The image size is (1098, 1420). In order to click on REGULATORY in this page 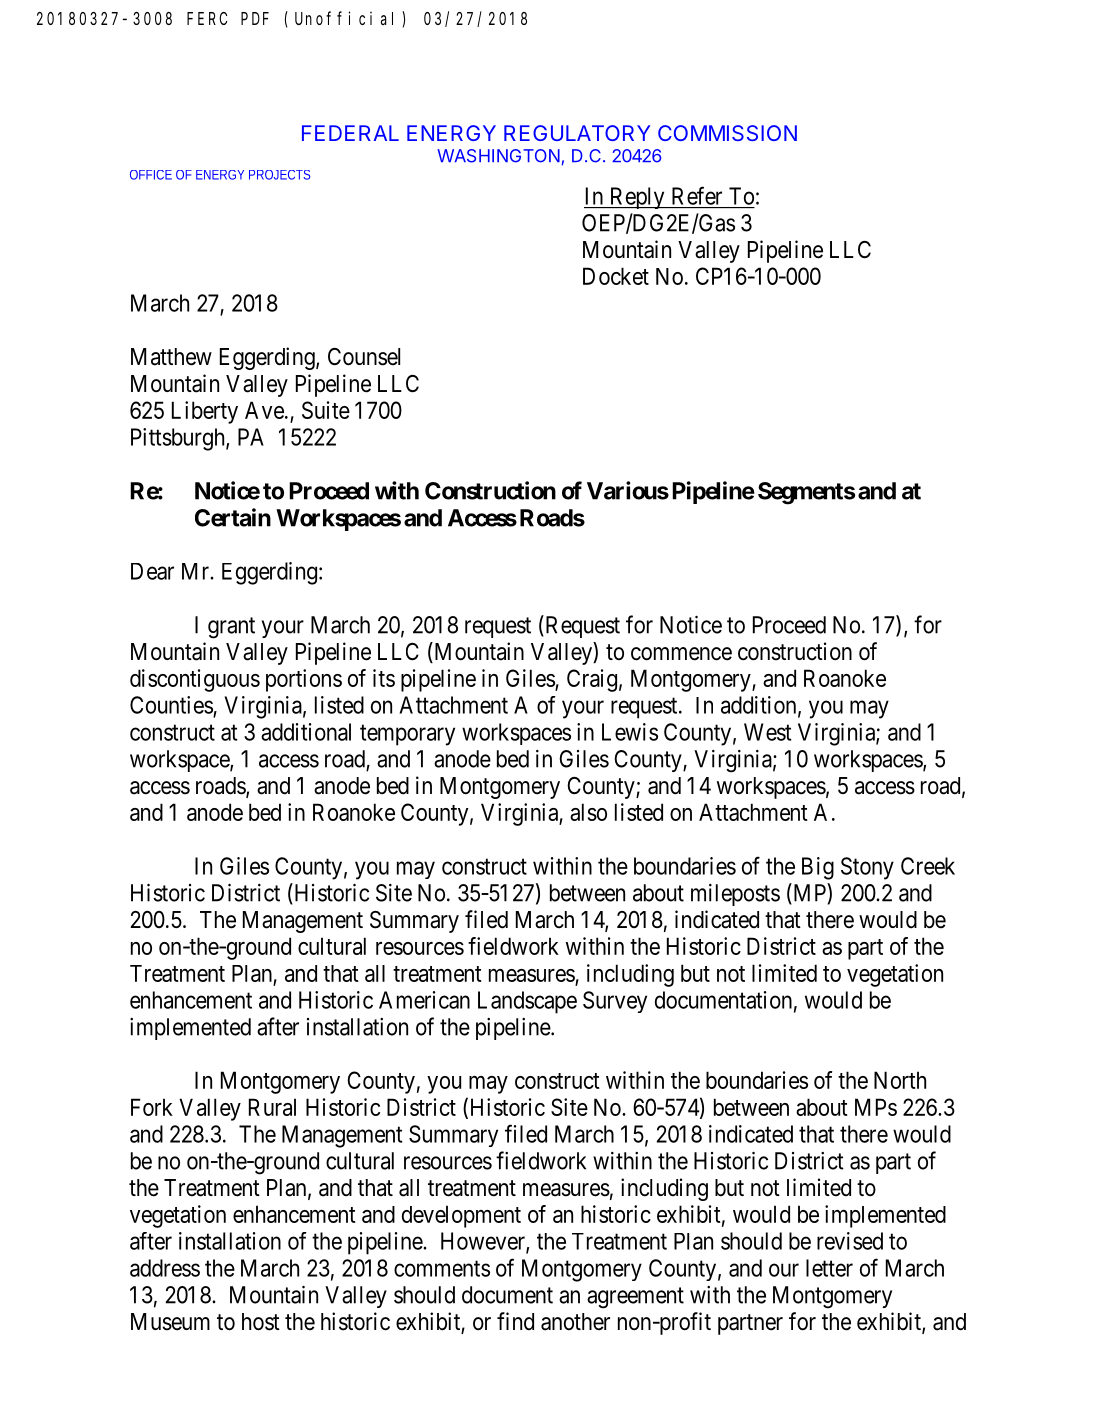, I will do `click(577, 133)`.
